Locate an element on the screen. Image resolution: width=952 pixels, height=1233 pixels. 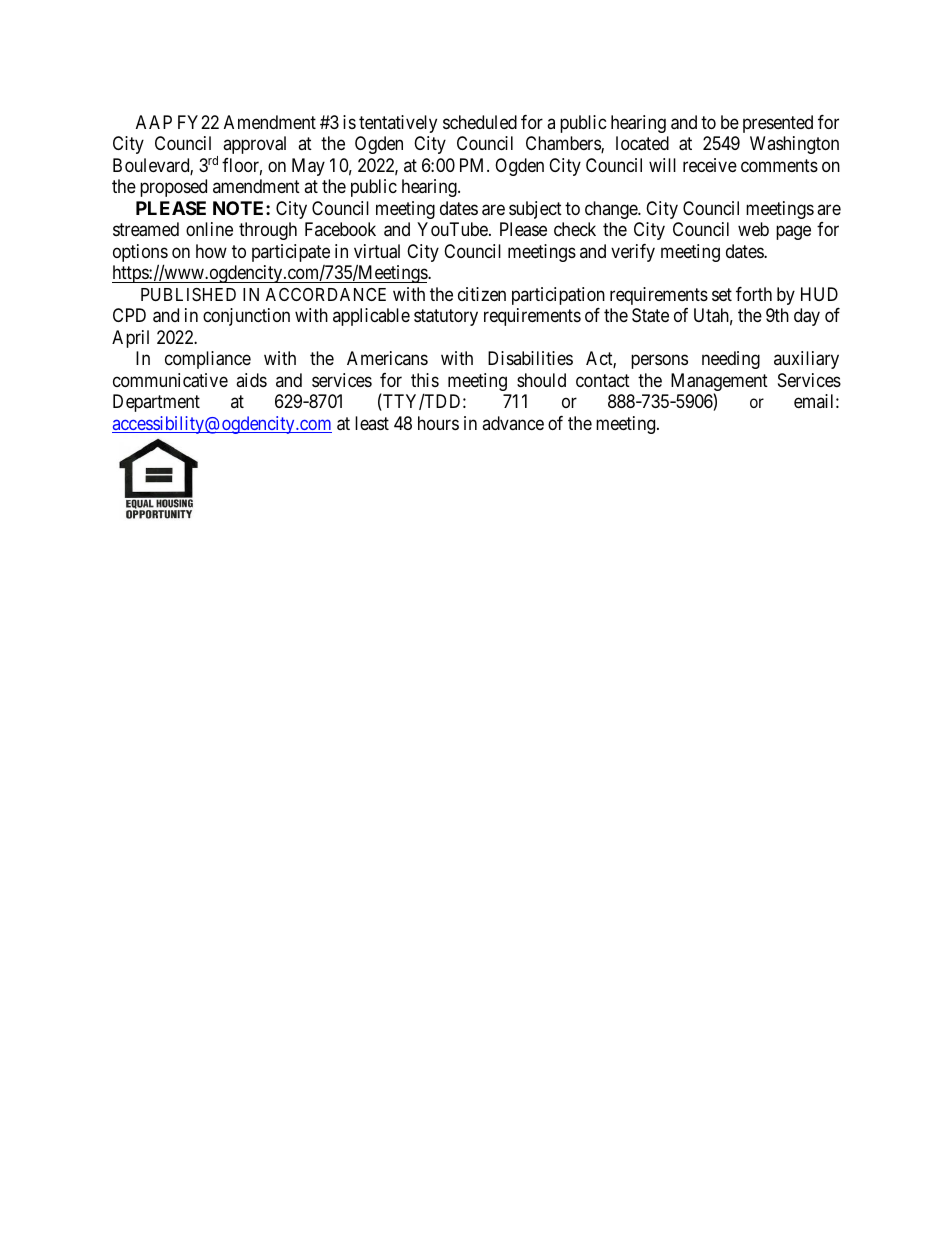
presented is located at coordinates (778, 124).
